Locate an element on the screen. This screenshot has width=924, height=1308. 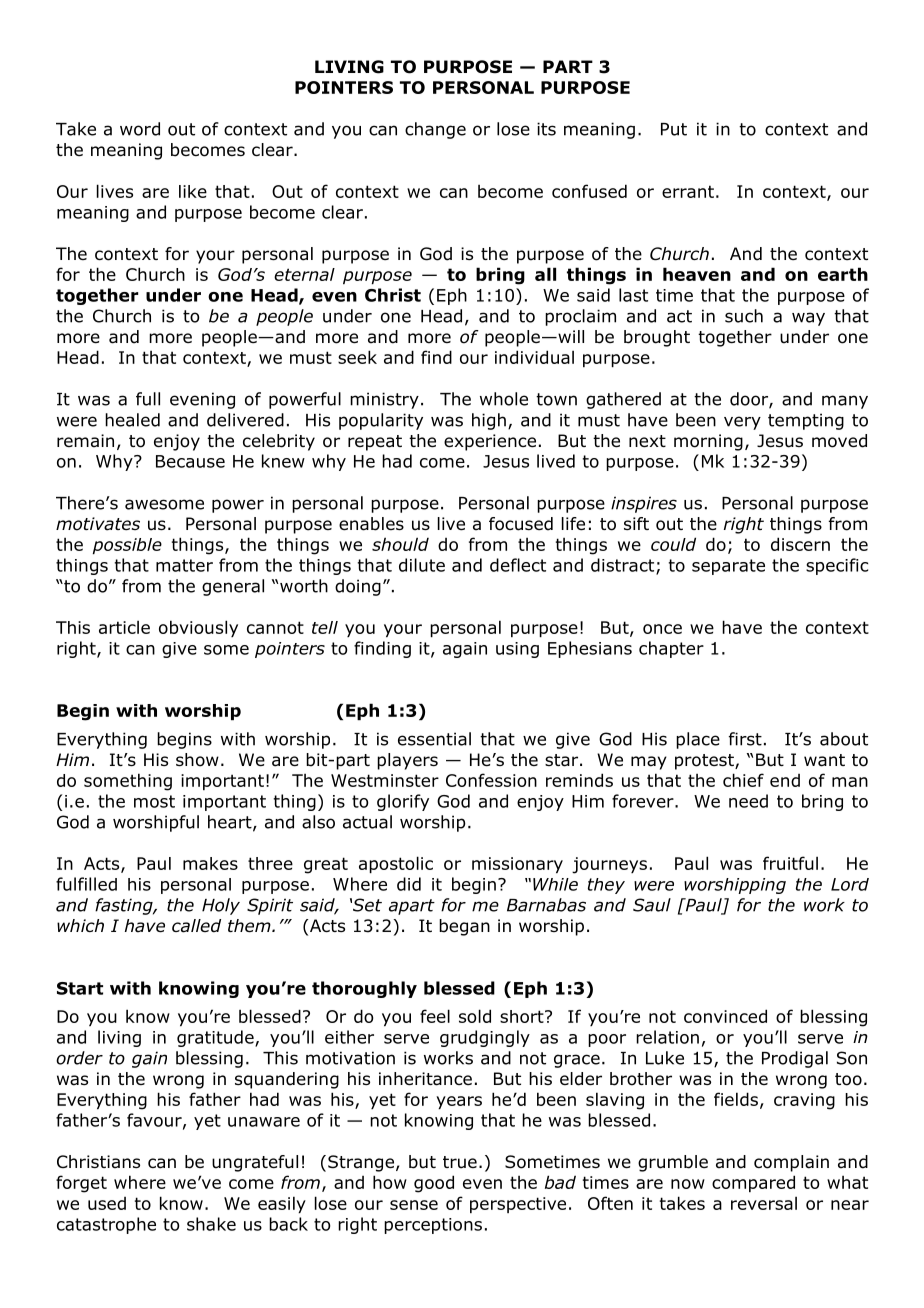
good is located at coordinates (434, 1184).
